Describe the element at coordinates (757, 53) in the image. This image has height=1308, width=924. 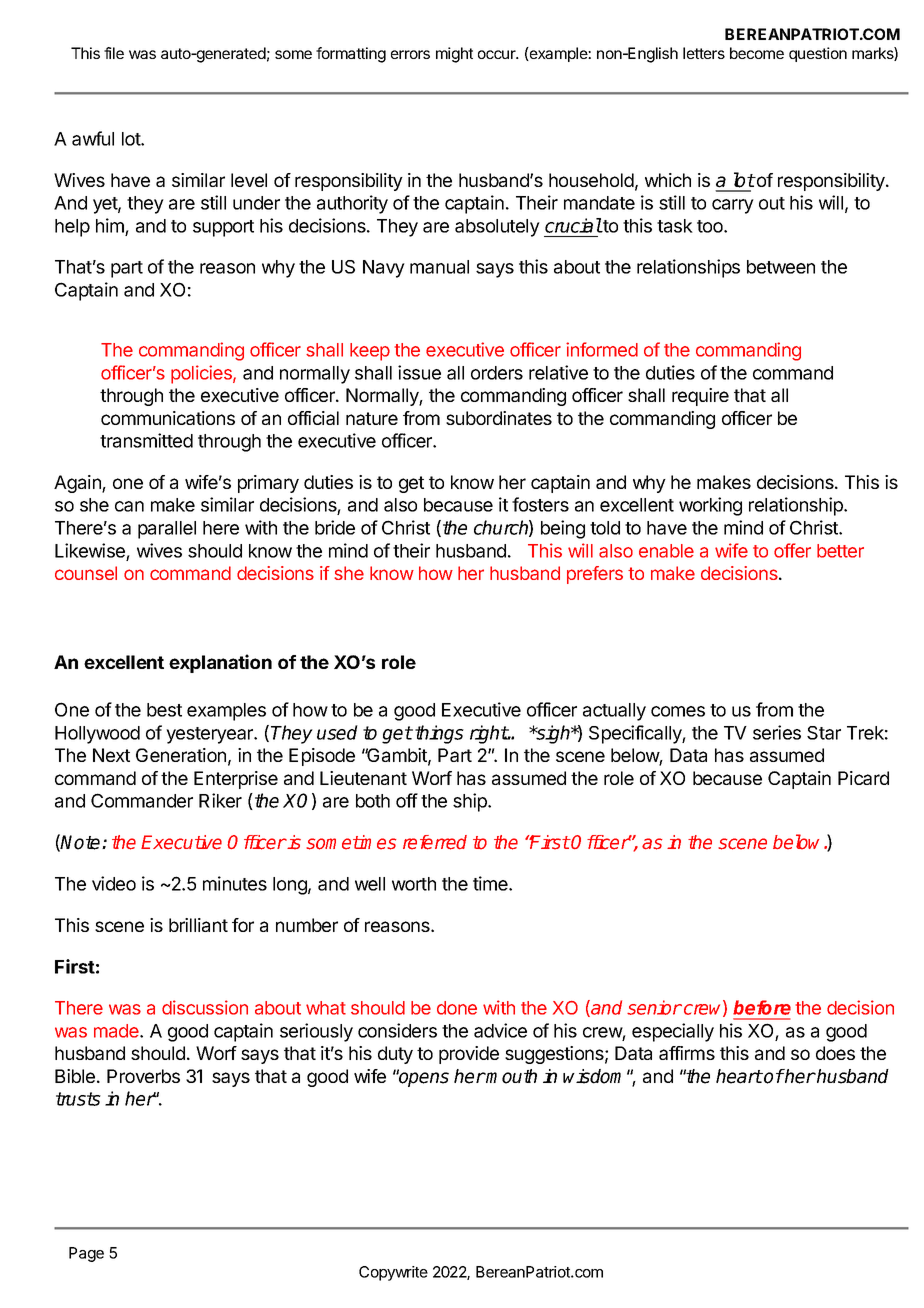
I see `become` at that location.
